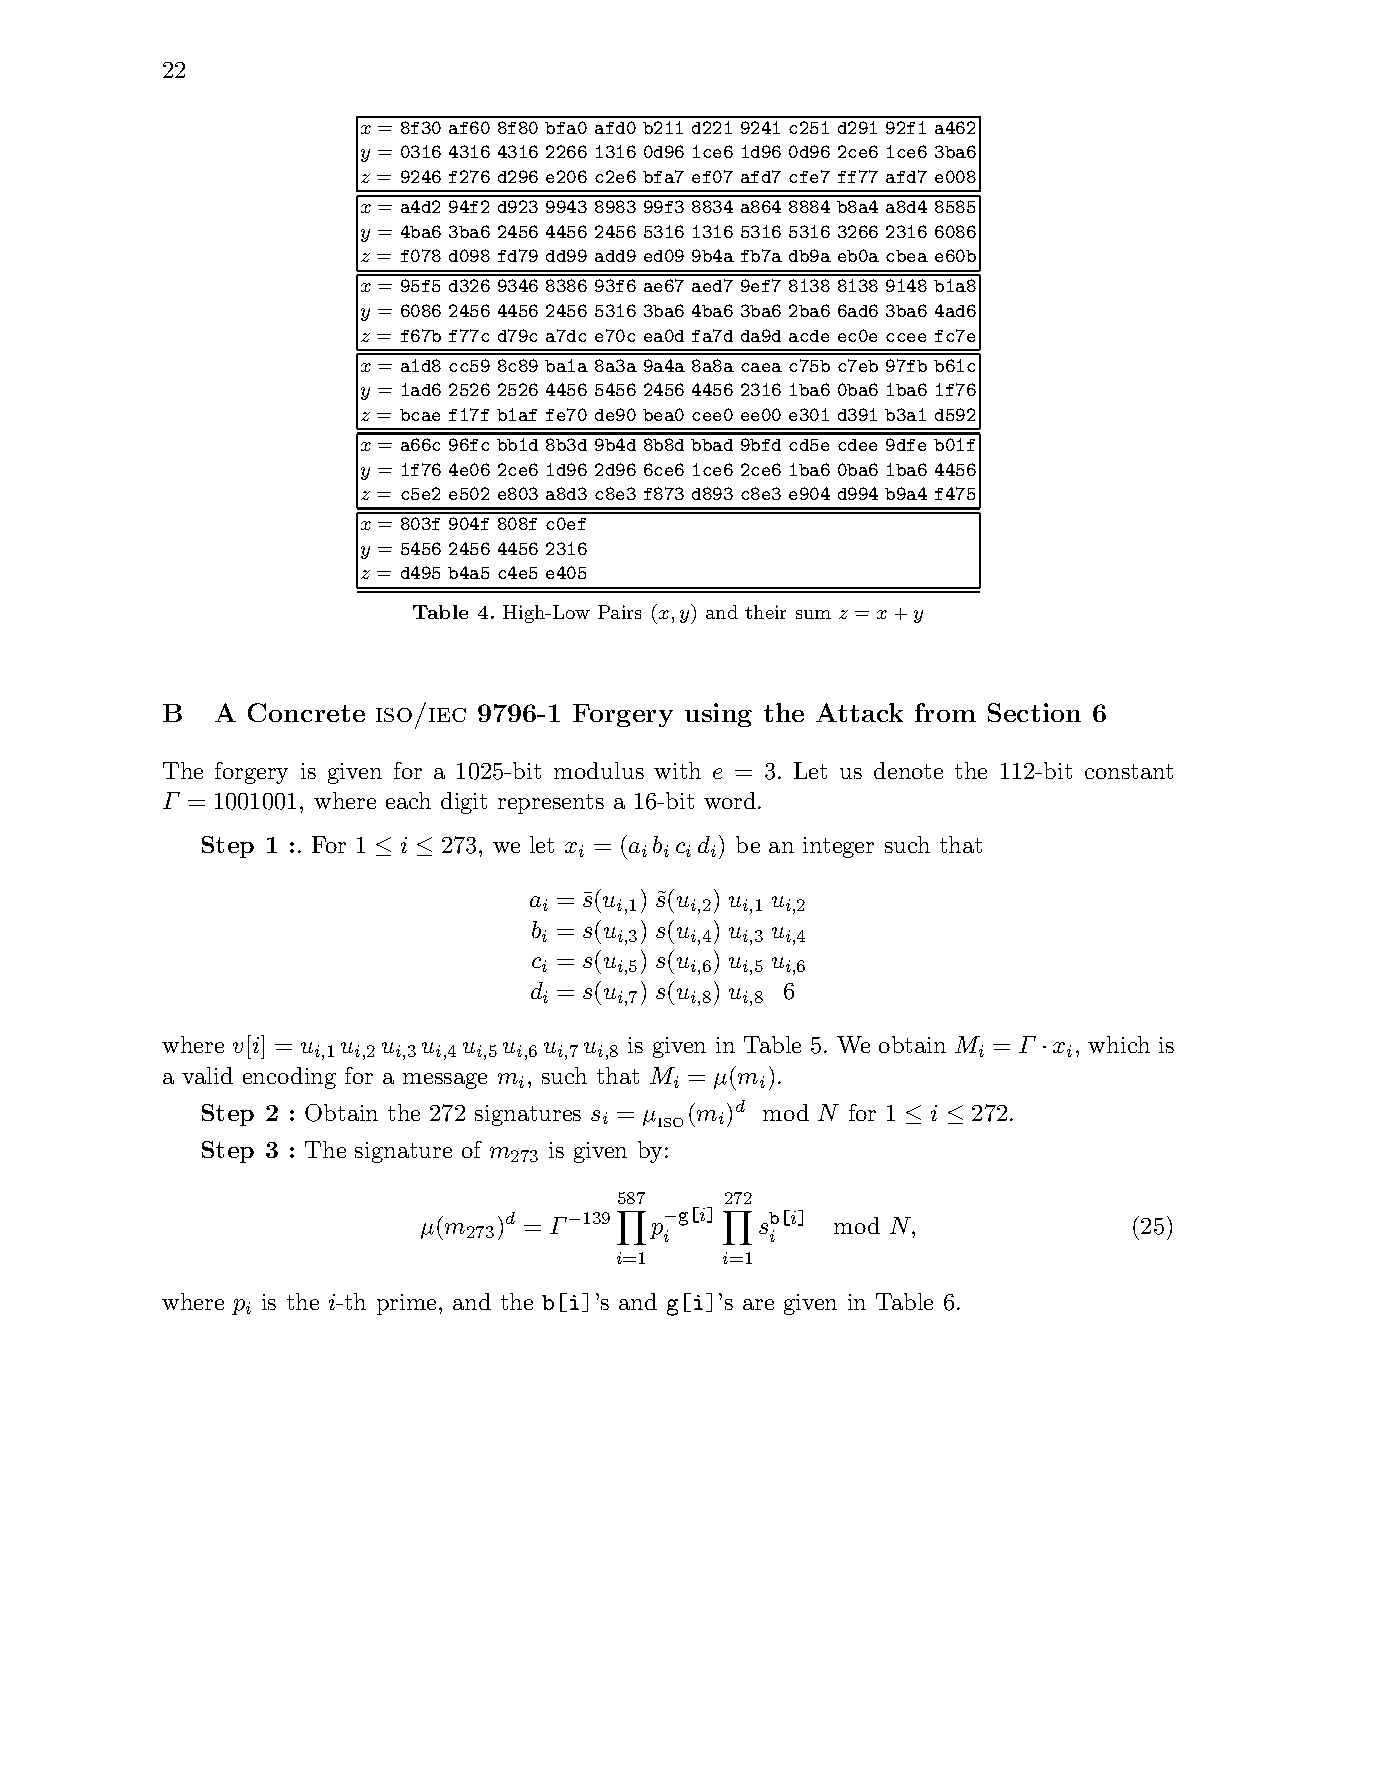  Describe the element at coordinates (1119, 1044) in the screenshot. I see `which` at that location.
